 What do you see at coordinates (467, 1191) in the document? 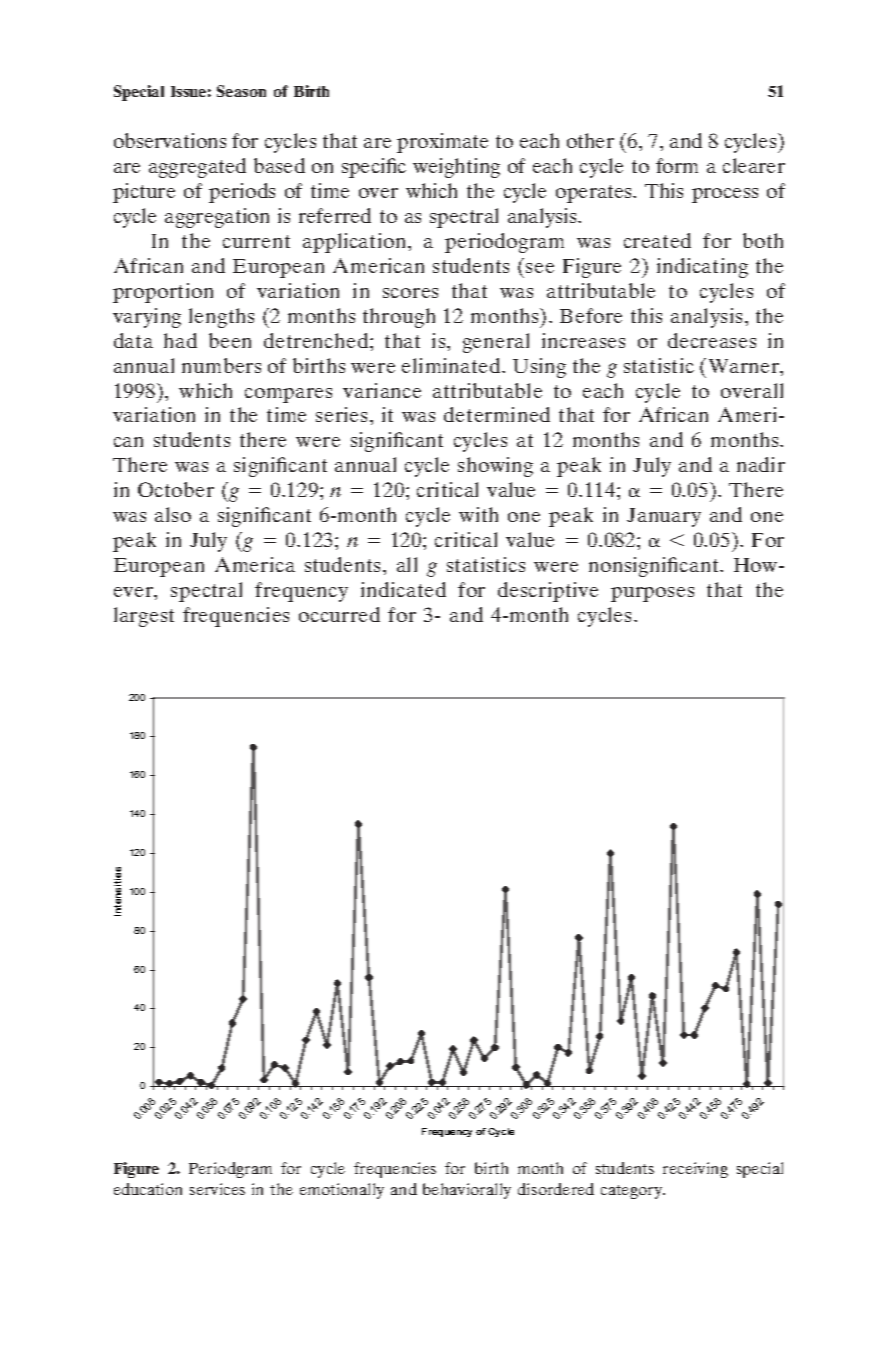
I see `behaviorally` at bounding box center [467, 1191].
